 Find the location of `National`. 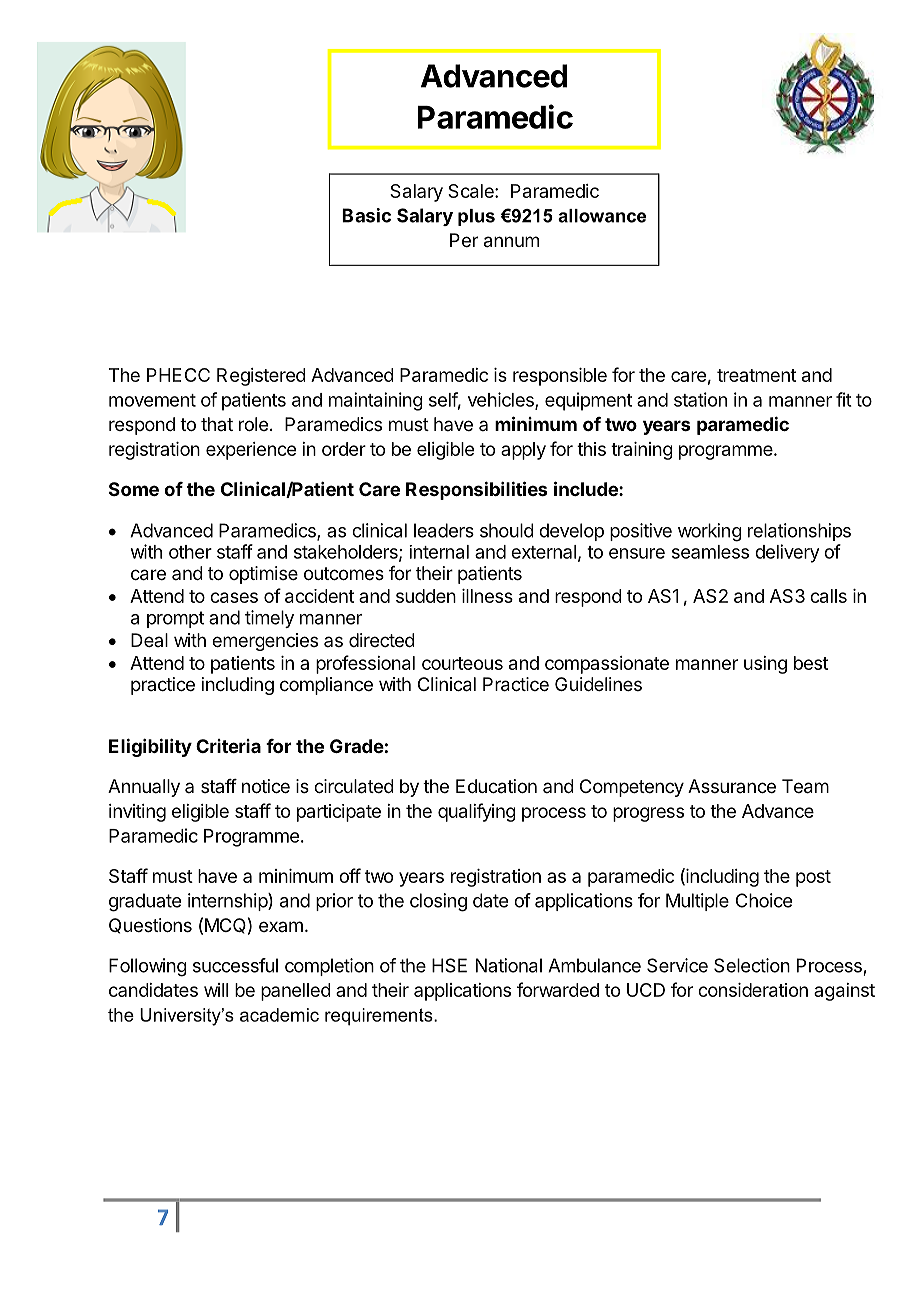

National is located at coordinates (509, 965).
